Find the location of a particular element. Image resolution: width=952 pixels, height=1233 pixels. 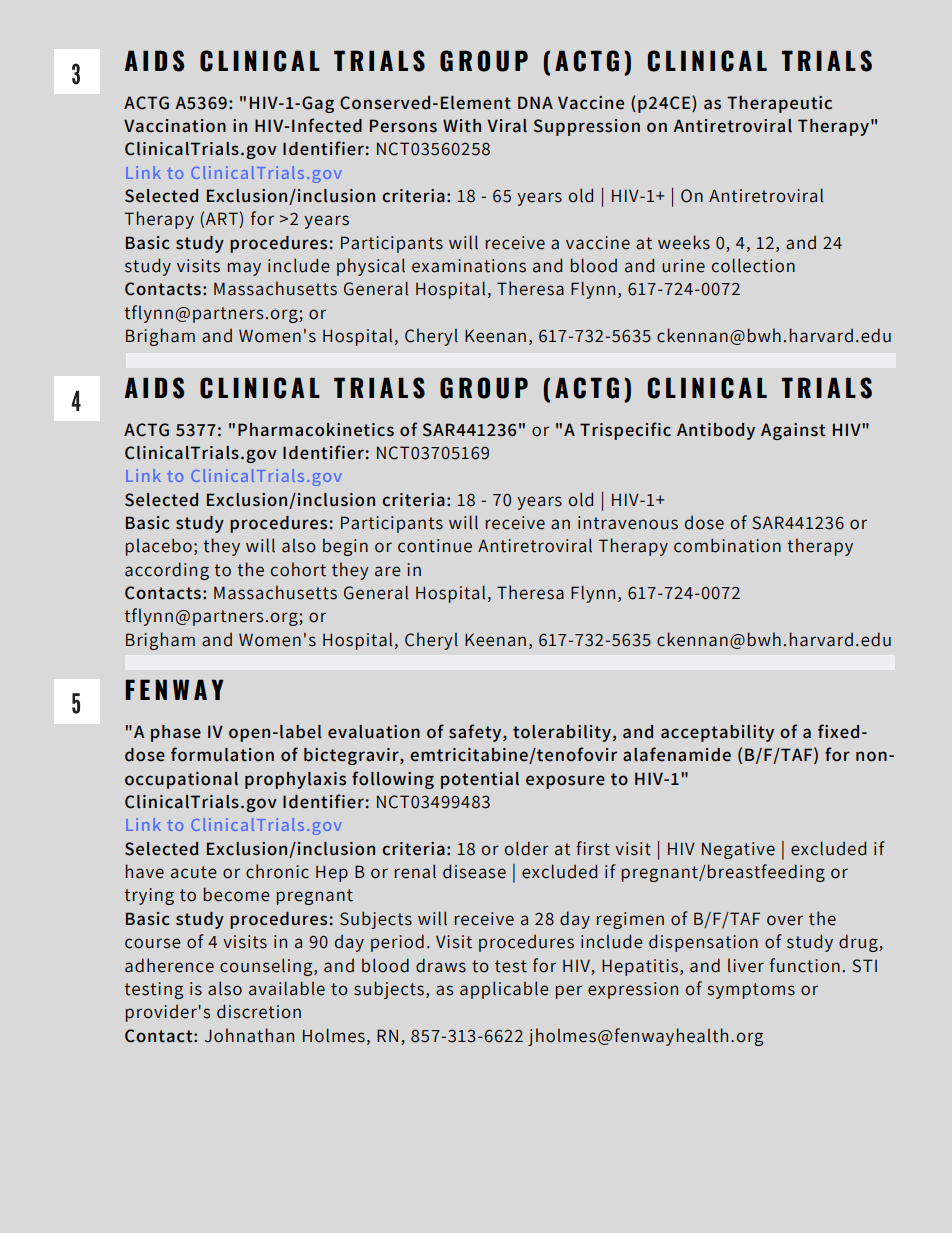

potential is located at coordinates (480, 780).
